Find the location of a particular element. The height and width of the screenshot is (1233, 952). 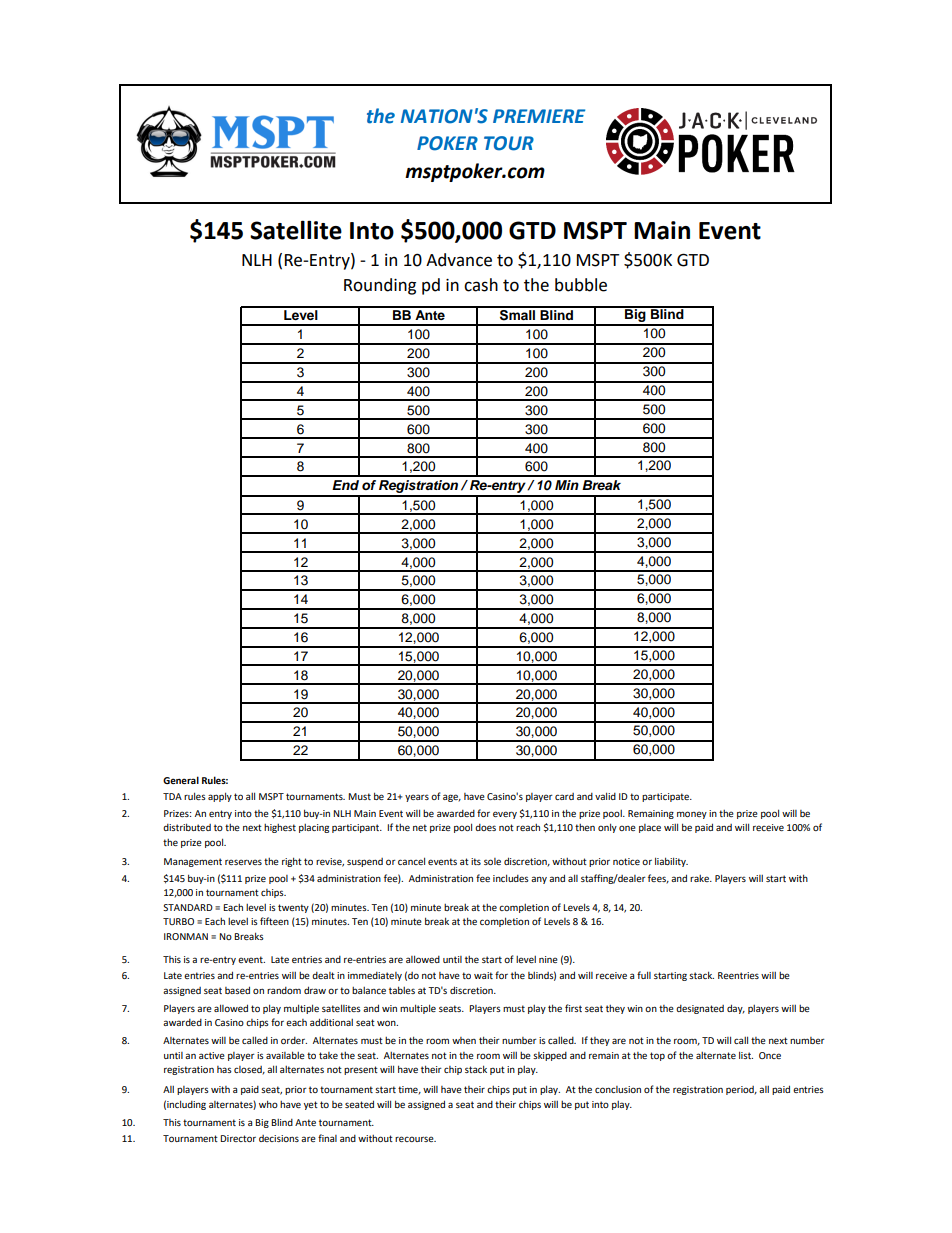

who is located at coordinates (268, 1104).
